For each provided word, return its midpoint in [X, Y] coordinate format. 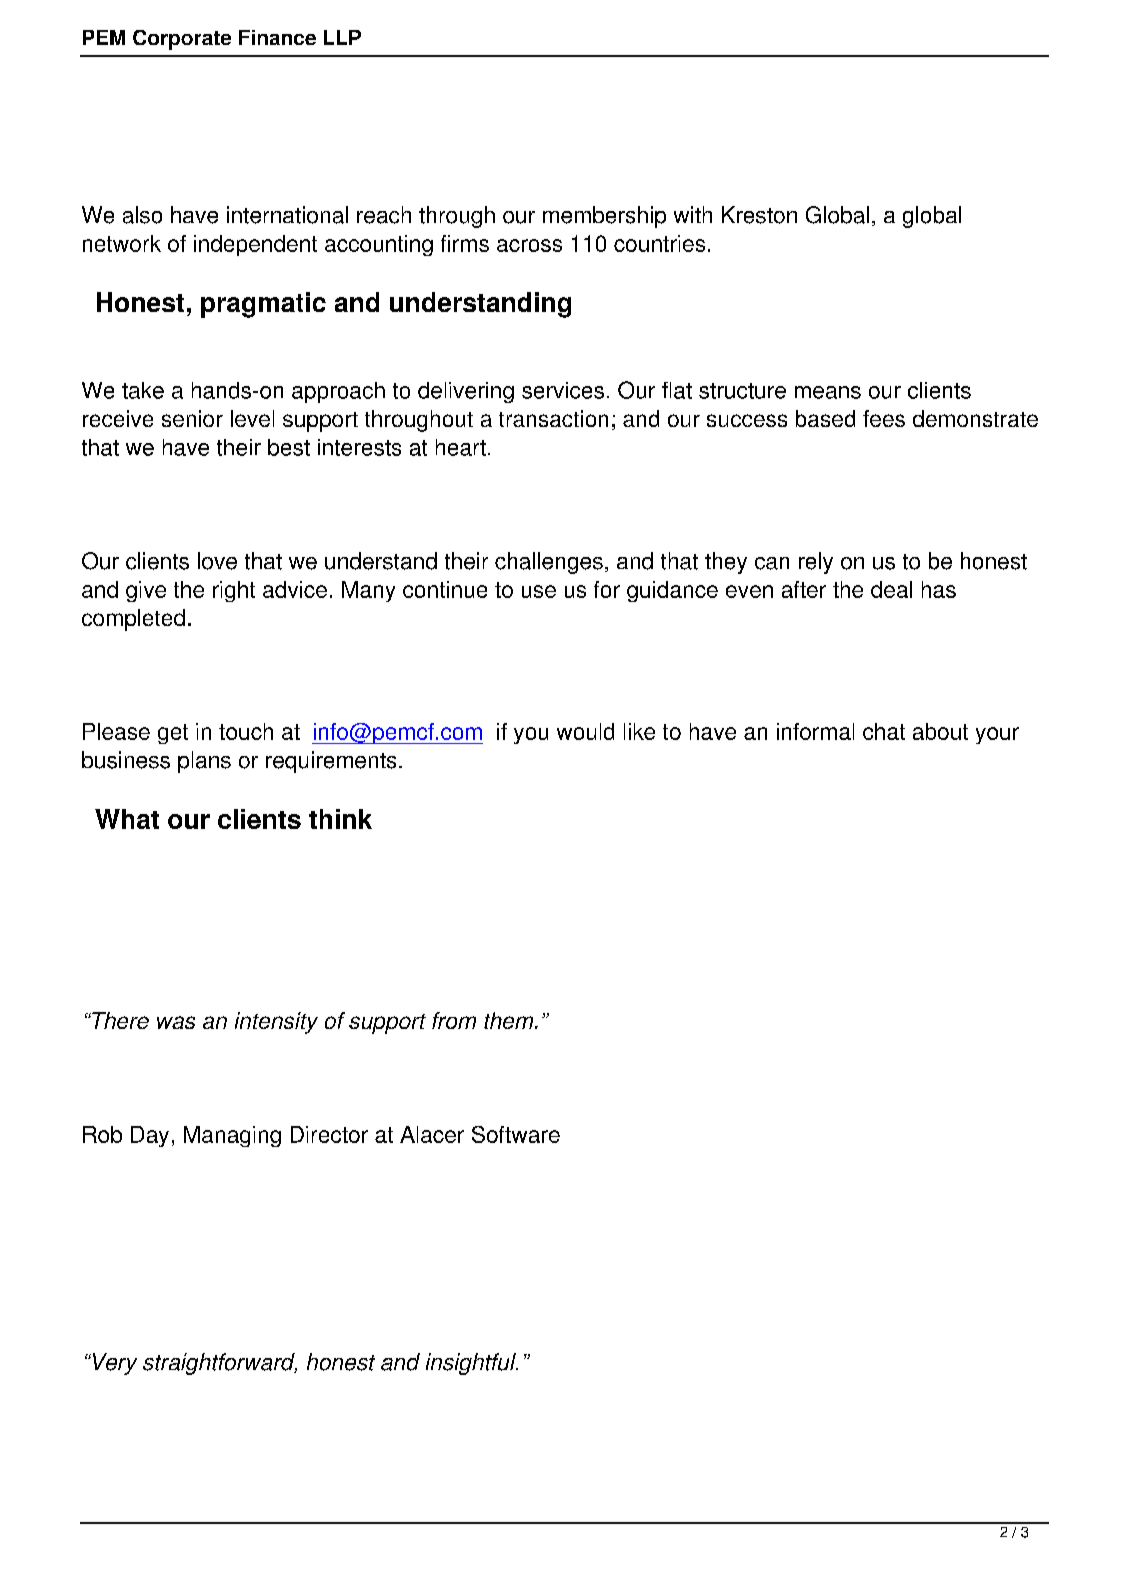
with [693, 214]
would [585, 731]
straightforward [220, 1364]
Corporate [182, 40]
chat [884, 731]
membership [604, 217]
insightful [472, 1364]
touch [246, 731]
